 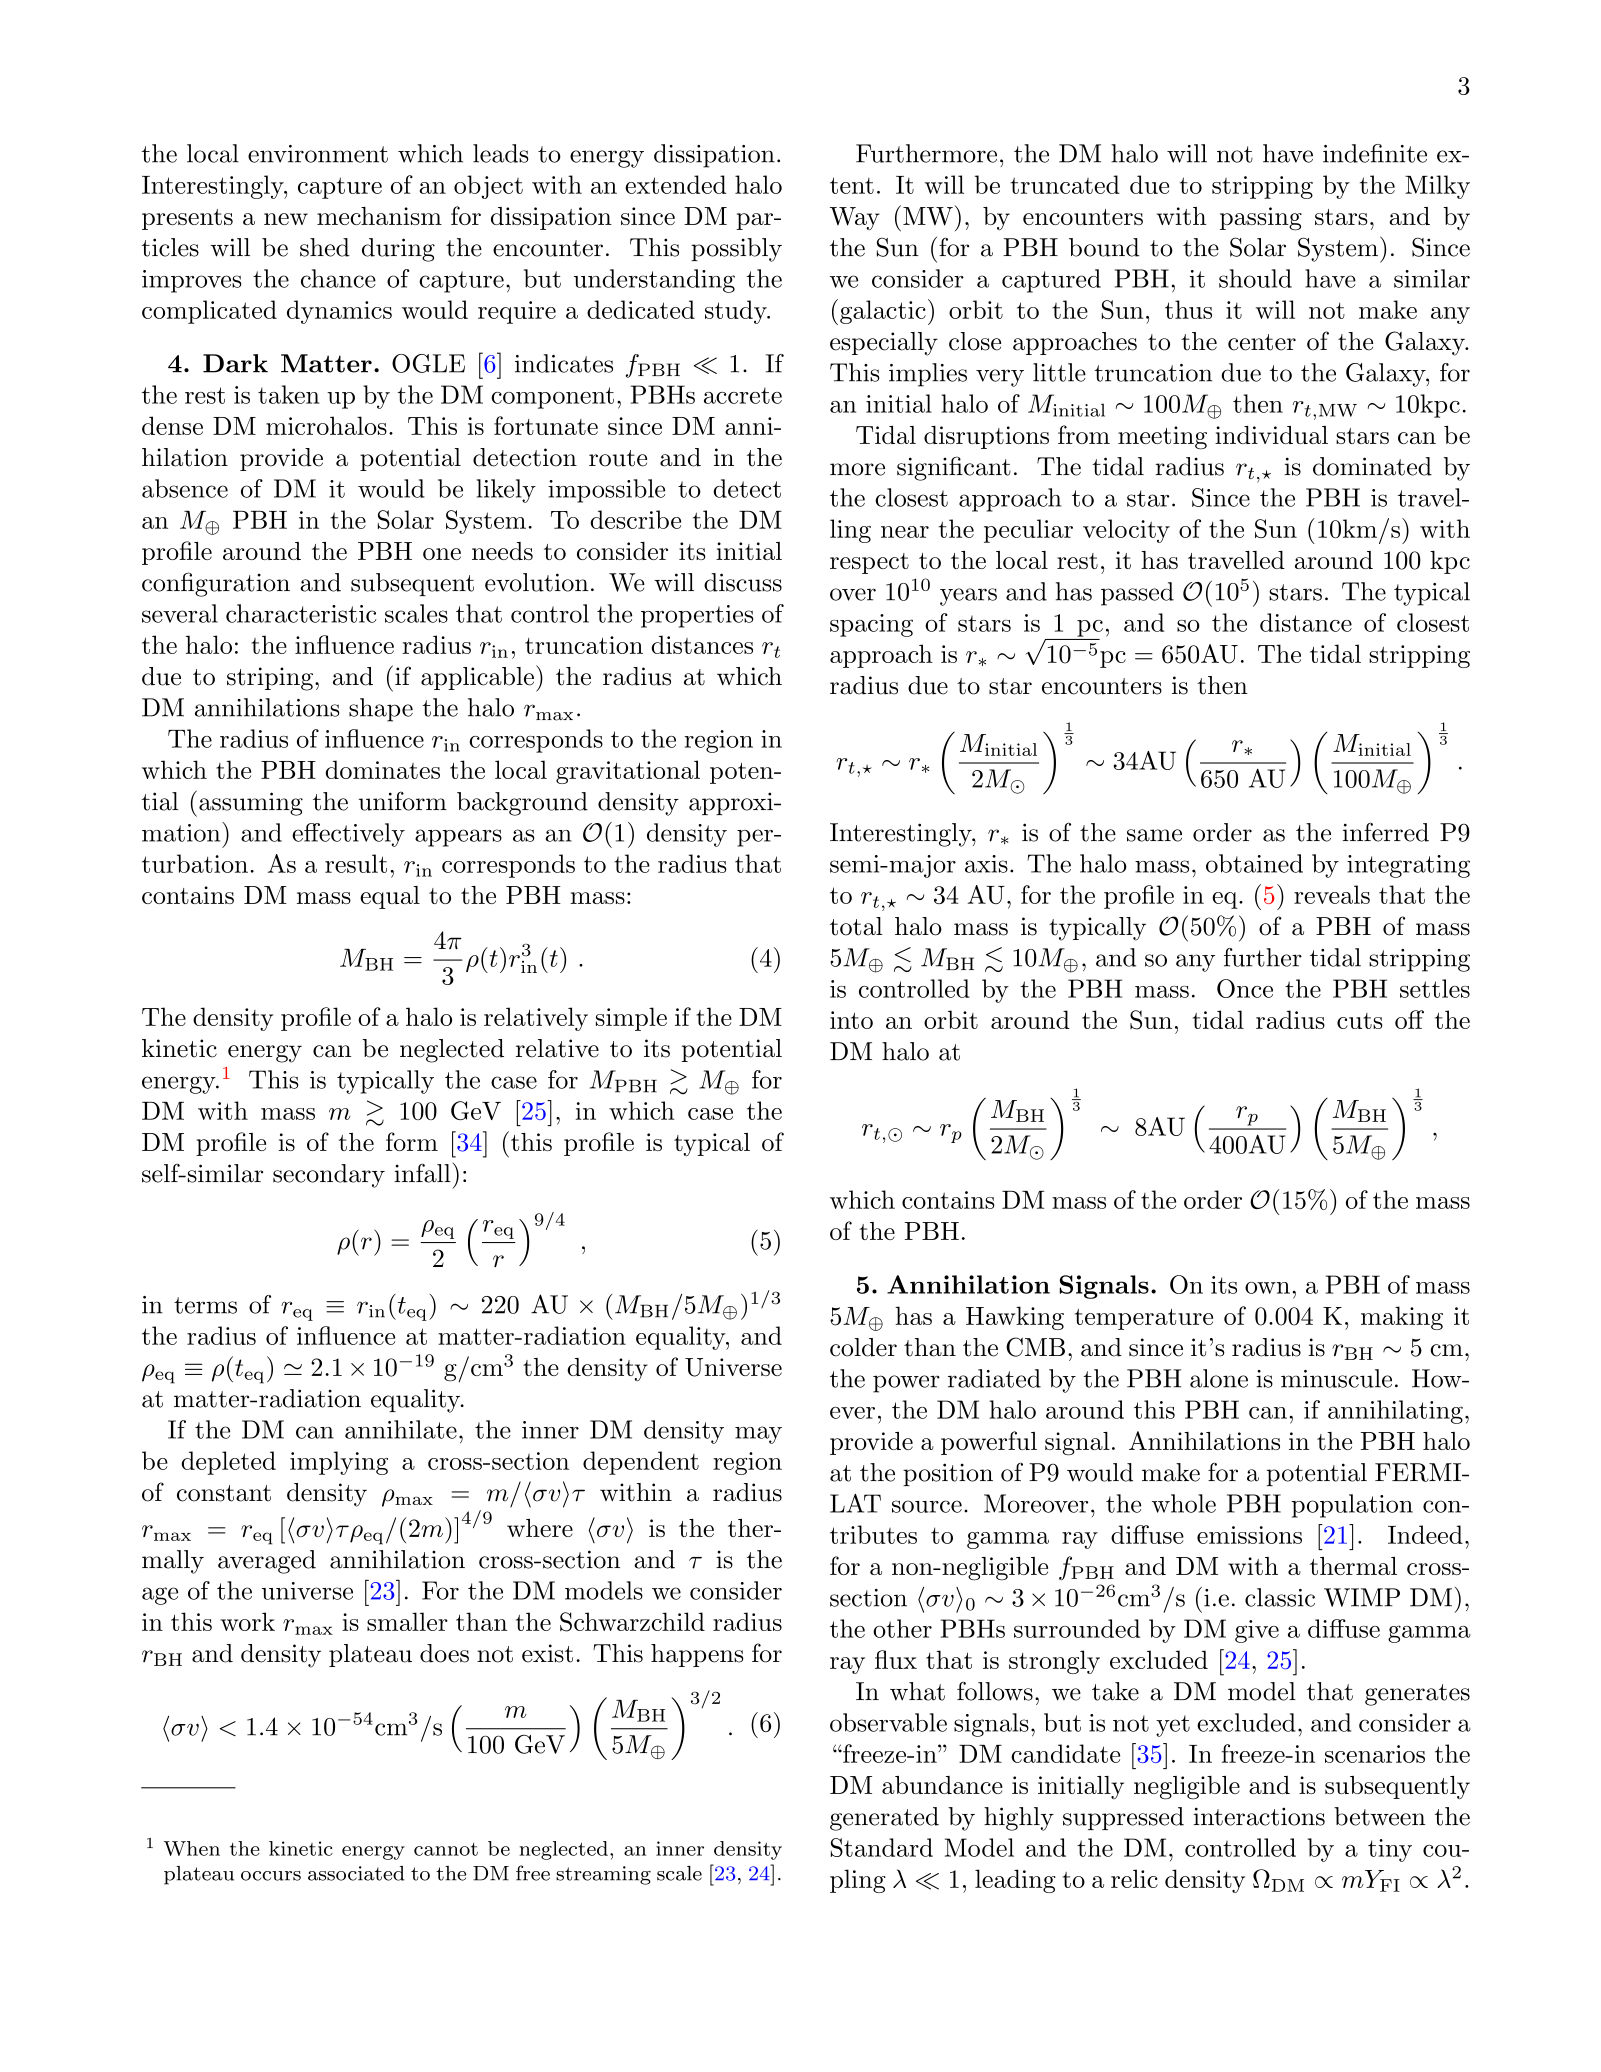 What do you see at coordinates (356, 863) in the image?
I see `result` at bounding box center [356, 863].
